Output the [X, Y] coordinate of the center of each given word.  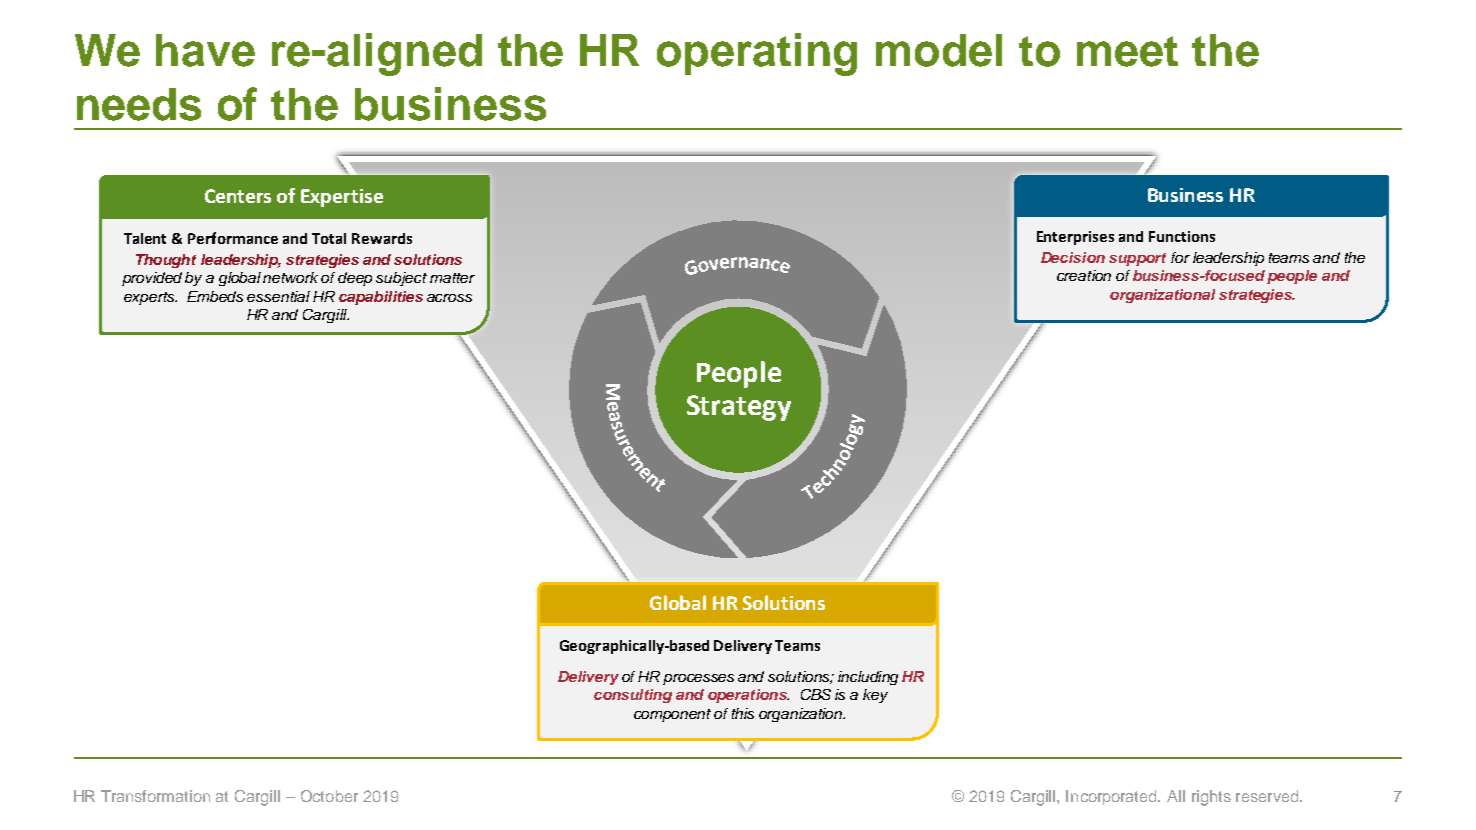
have [205, 50]
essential [278, 296]
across [449, 298]
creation [1084, 275]
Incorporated [1113, 797]
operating [757, 54]
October [329, 796]
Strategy [739, 408]
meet [1127, 51]
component [672, 715]
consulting [633, 696]
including [868, 678]
